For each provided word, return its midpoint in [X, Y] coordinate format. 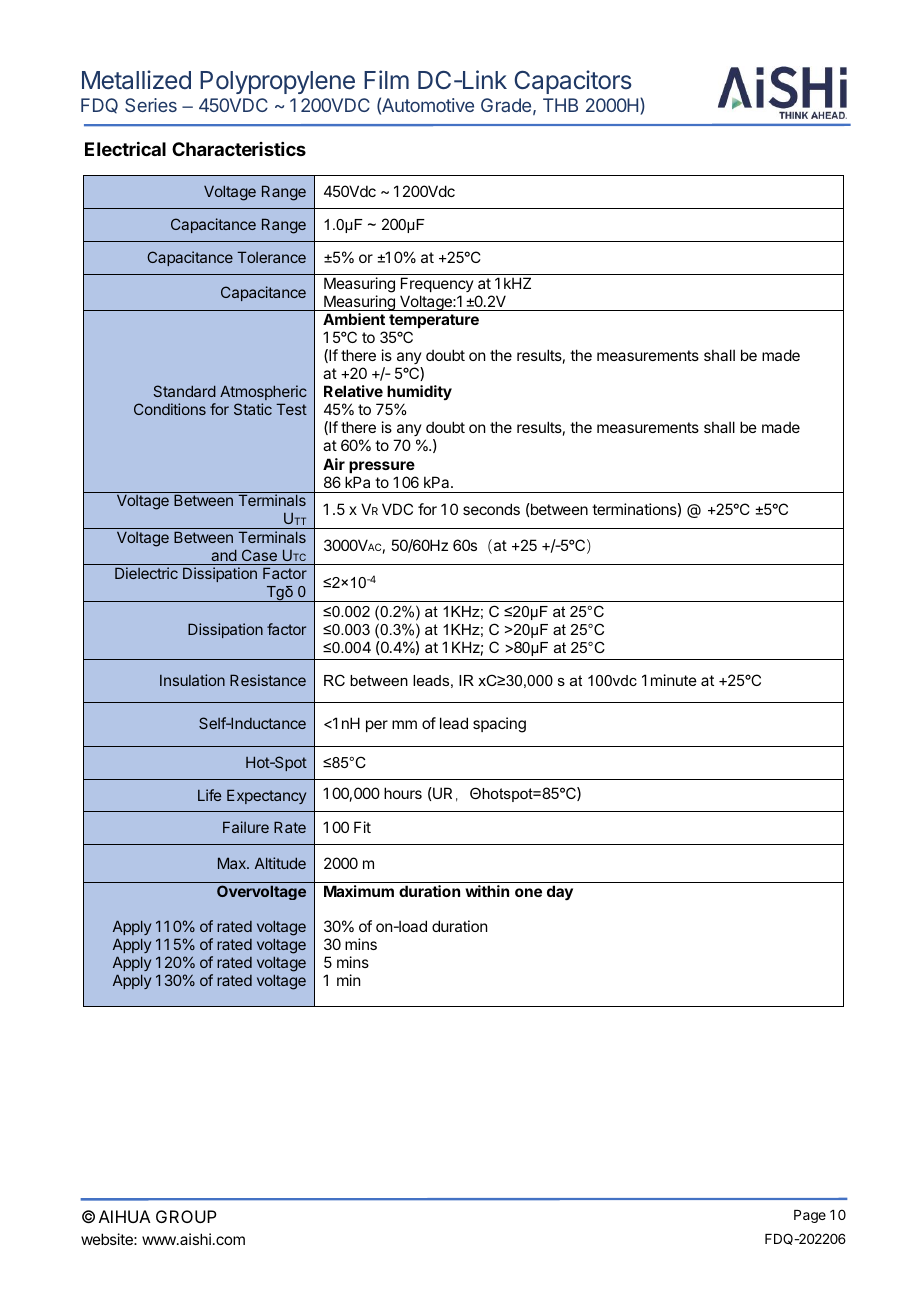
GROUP [186, 1216]
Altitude [280, 863]
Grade [506, 105]
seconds [491, 509]
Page [810, 1216]
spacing [499, 725]
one [528, 892]
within [487, 891]
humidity [419, 394]
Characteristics [239, 149]
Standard [184, 391]
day [560, 893]
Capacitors [573, 82]
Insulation [192, 680]
